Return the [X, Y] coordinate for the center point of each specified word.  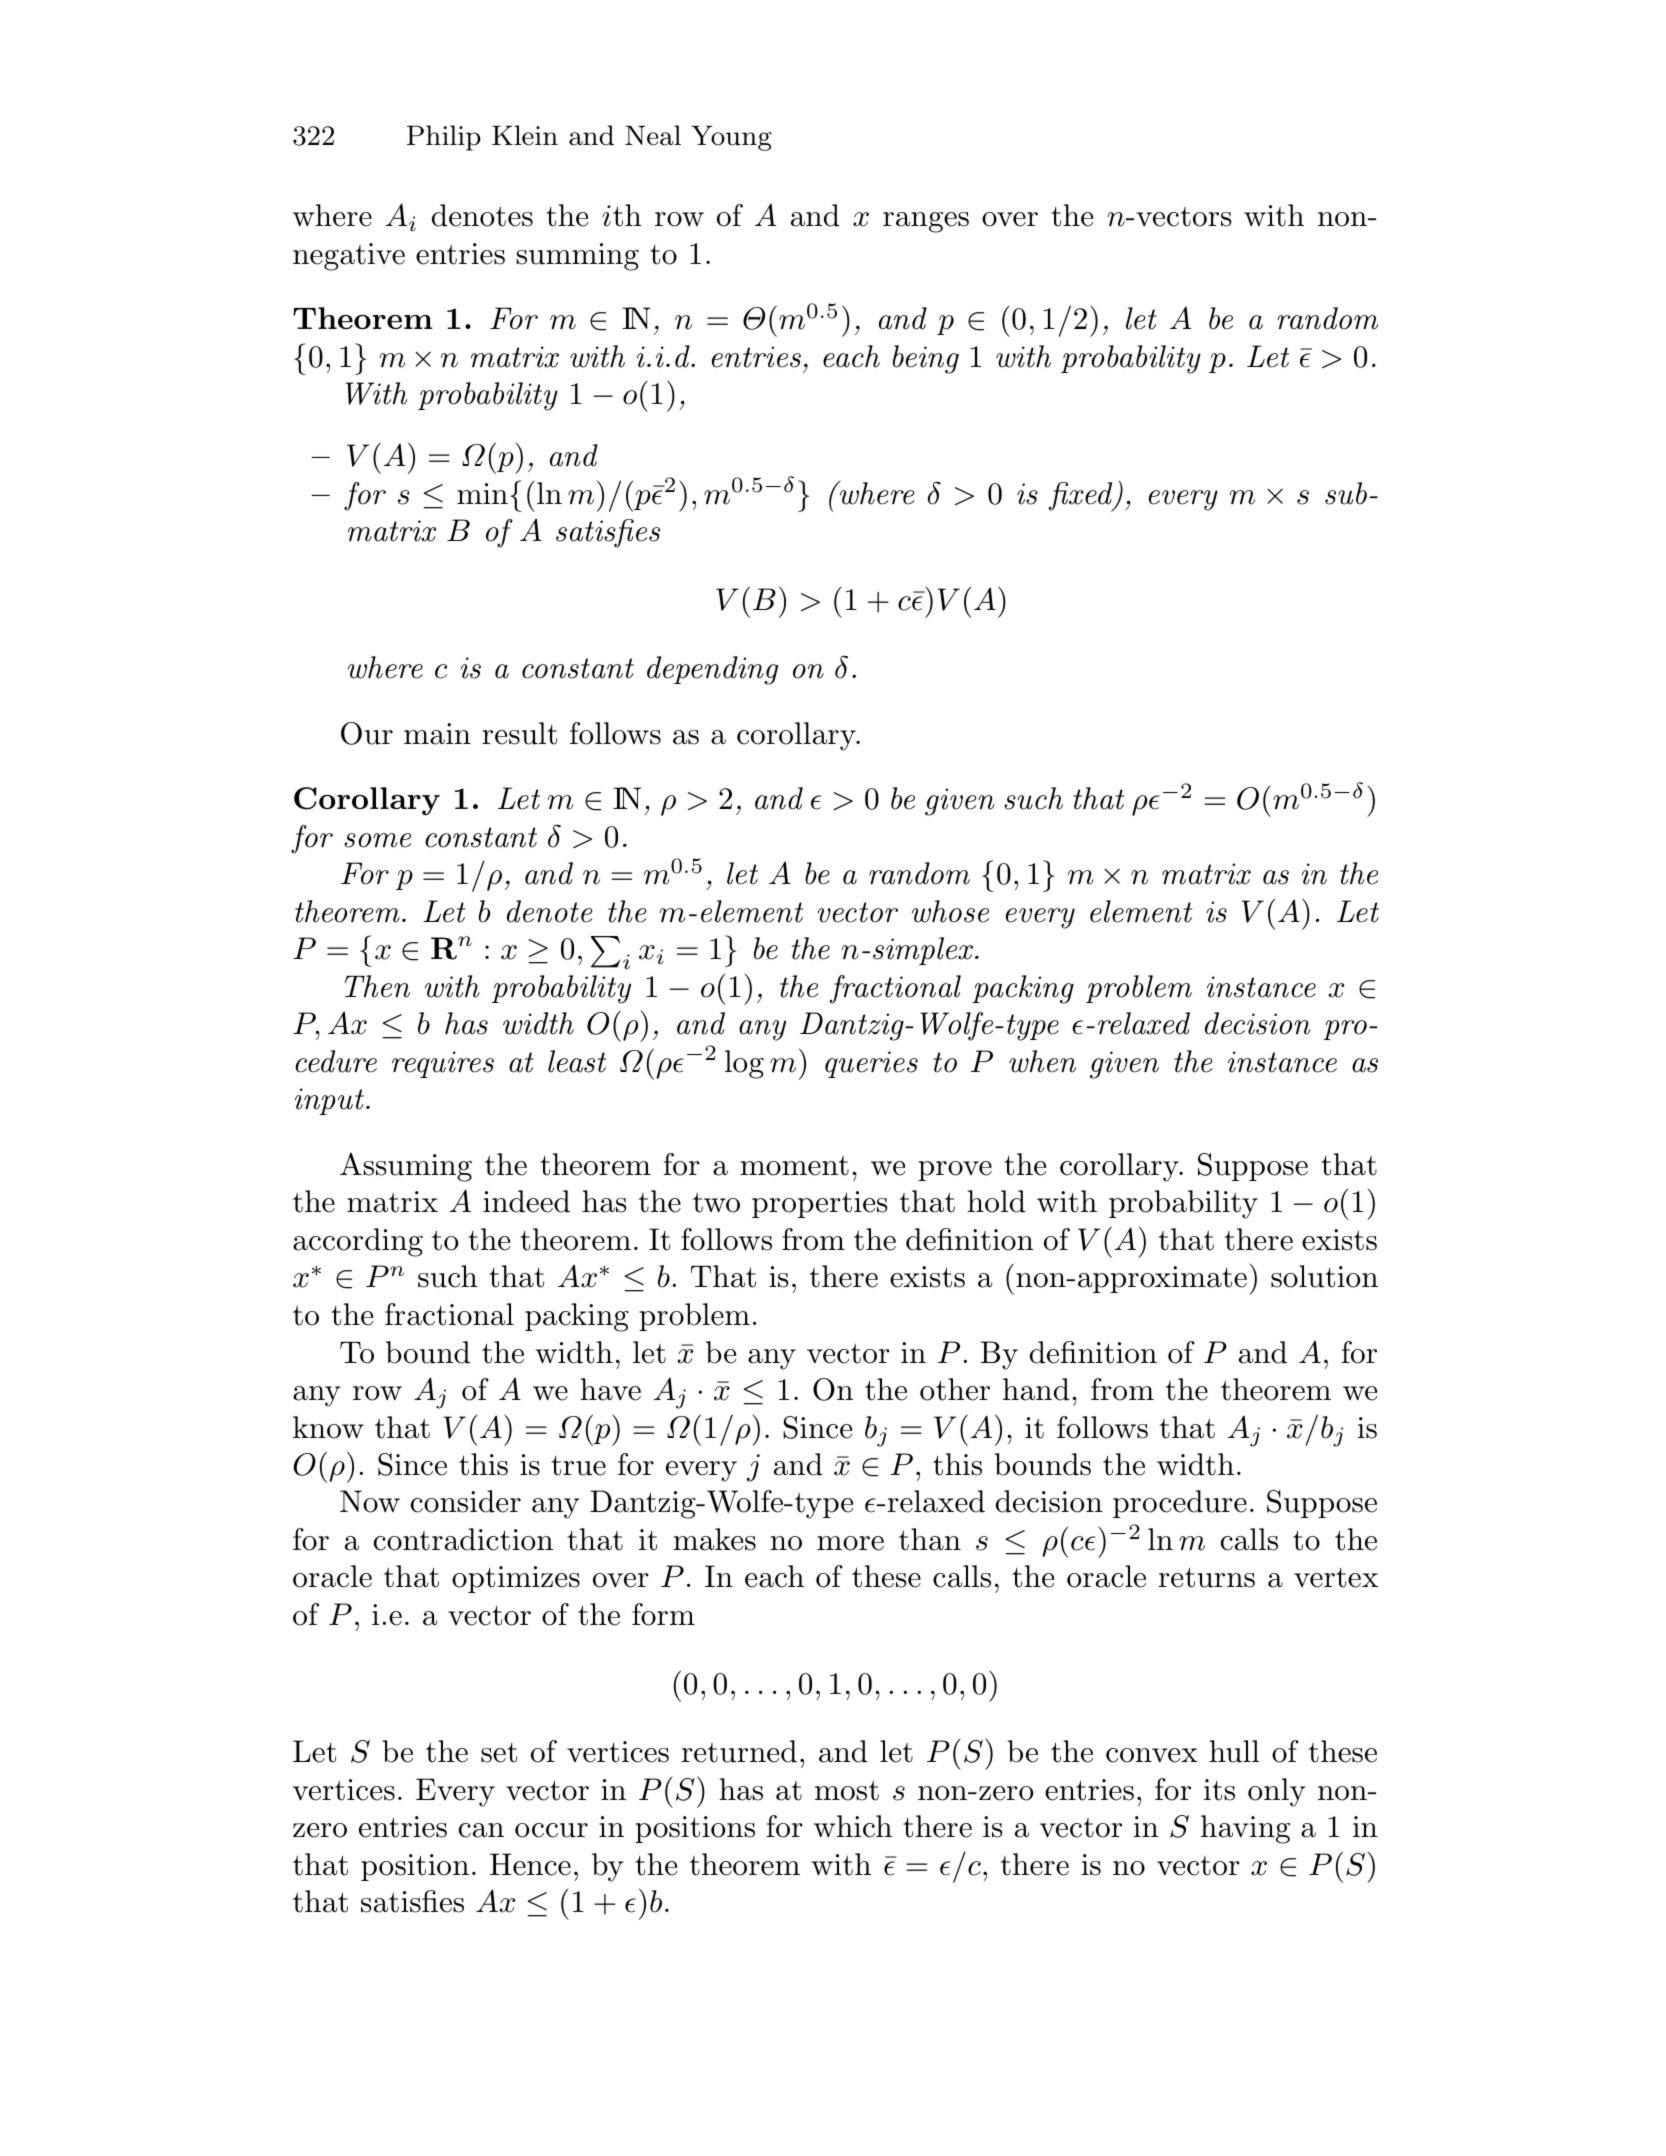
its [1219, 1790]
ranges [926, 222]
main [437, 734]
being [926, 359]
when [1042, 1061]
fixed [1081, 497]
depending [712, 670]
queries [871, 1064]
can [481, 1830]
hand [1036, 1389]
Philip [444, 138]
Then [377, 986]
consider [466, 1501]
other [955, 1389]
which [853, 1826]
